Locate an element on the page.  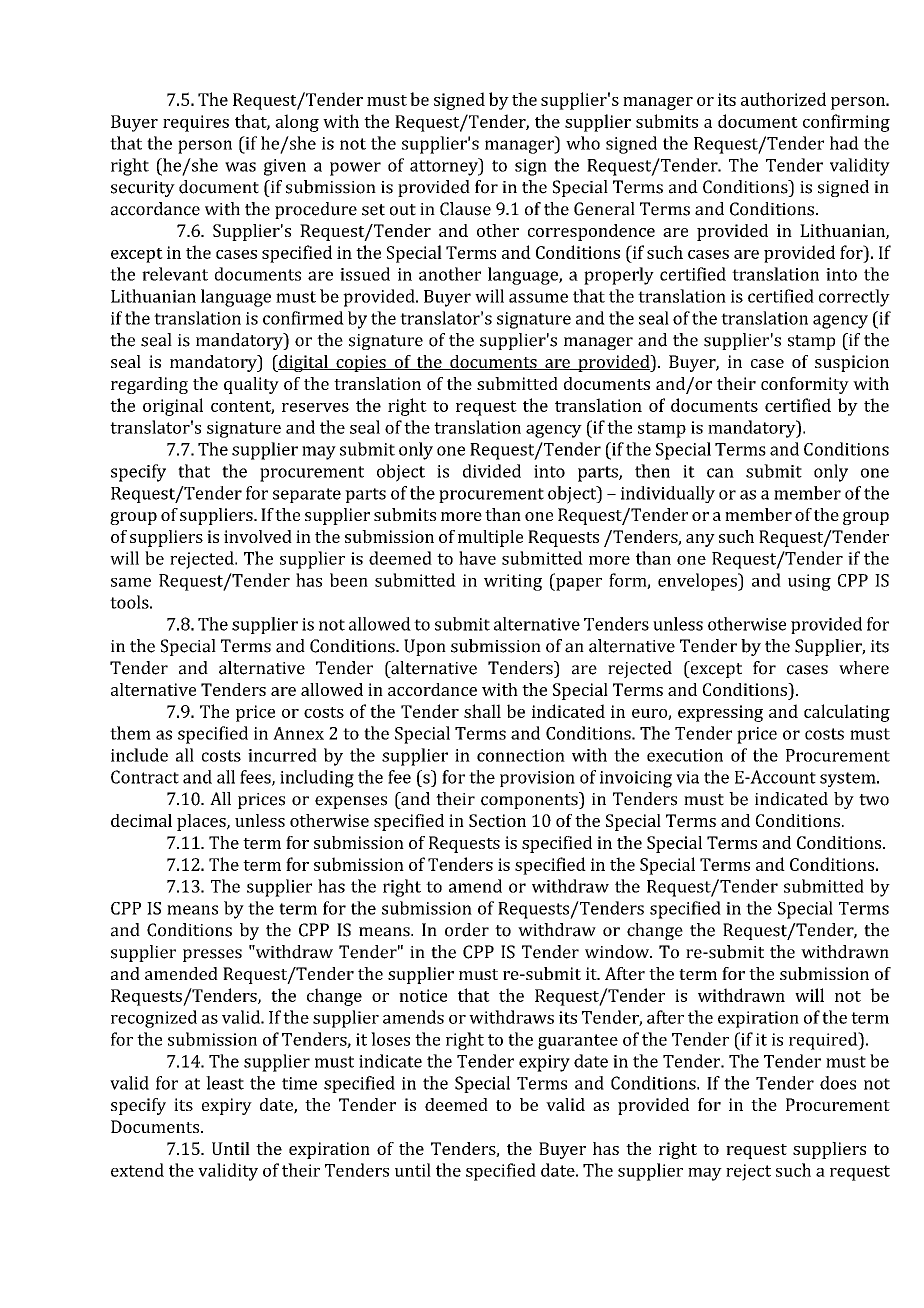
least is located at coordinates (225, 1083).
